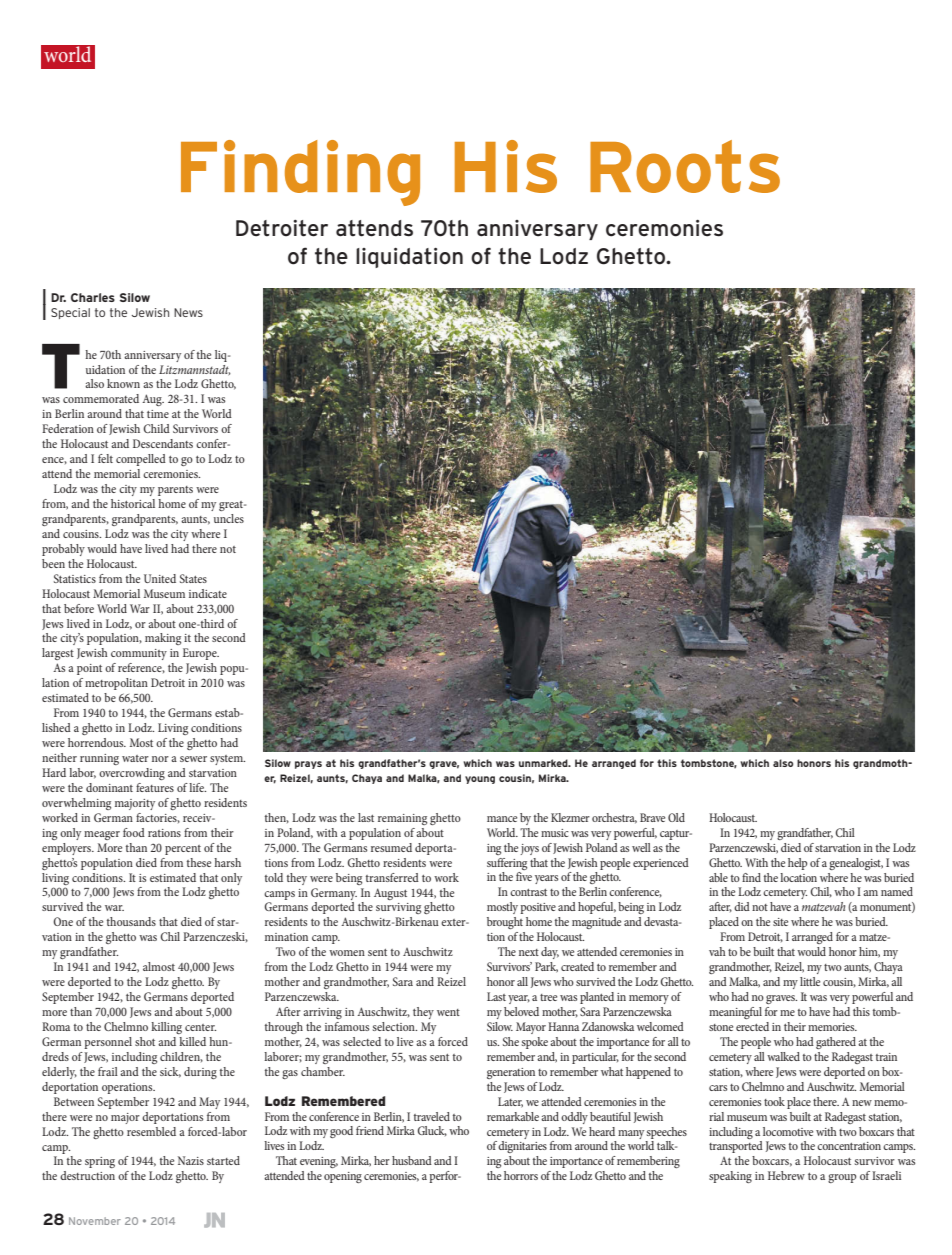 This screenshot has height=1255, width=952. What do you see at coordinates (685, 166) in the screenshot?
I see `Roots` at bounding box center [685, 166].
